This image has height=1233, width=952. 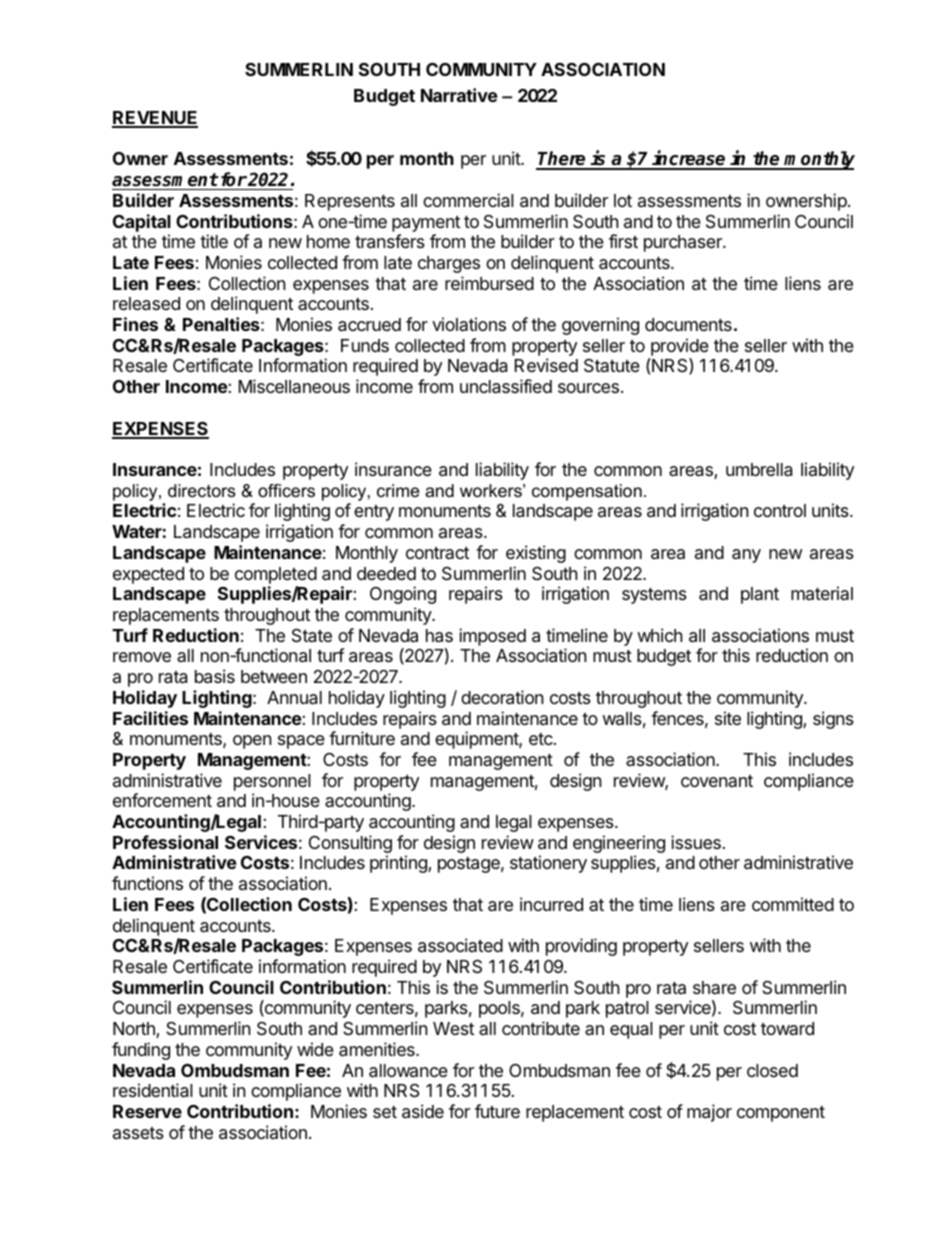 I want to click on Narrative, so click(x=459, y=95).
